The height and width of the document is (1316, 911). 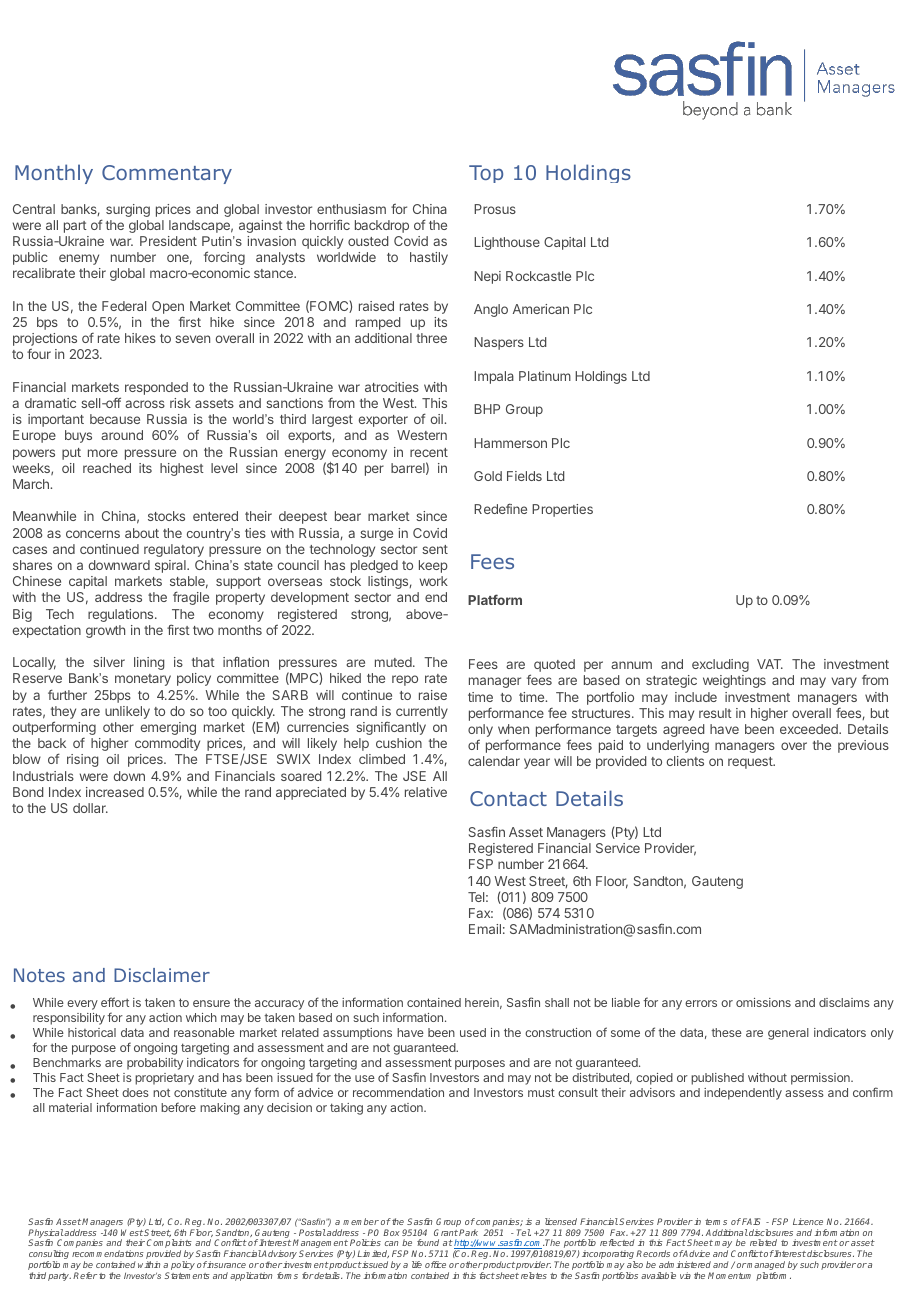 What do you see at coordinates (810, 729) in the document?
I see `exceeded` at bounding box center [810, 729].
